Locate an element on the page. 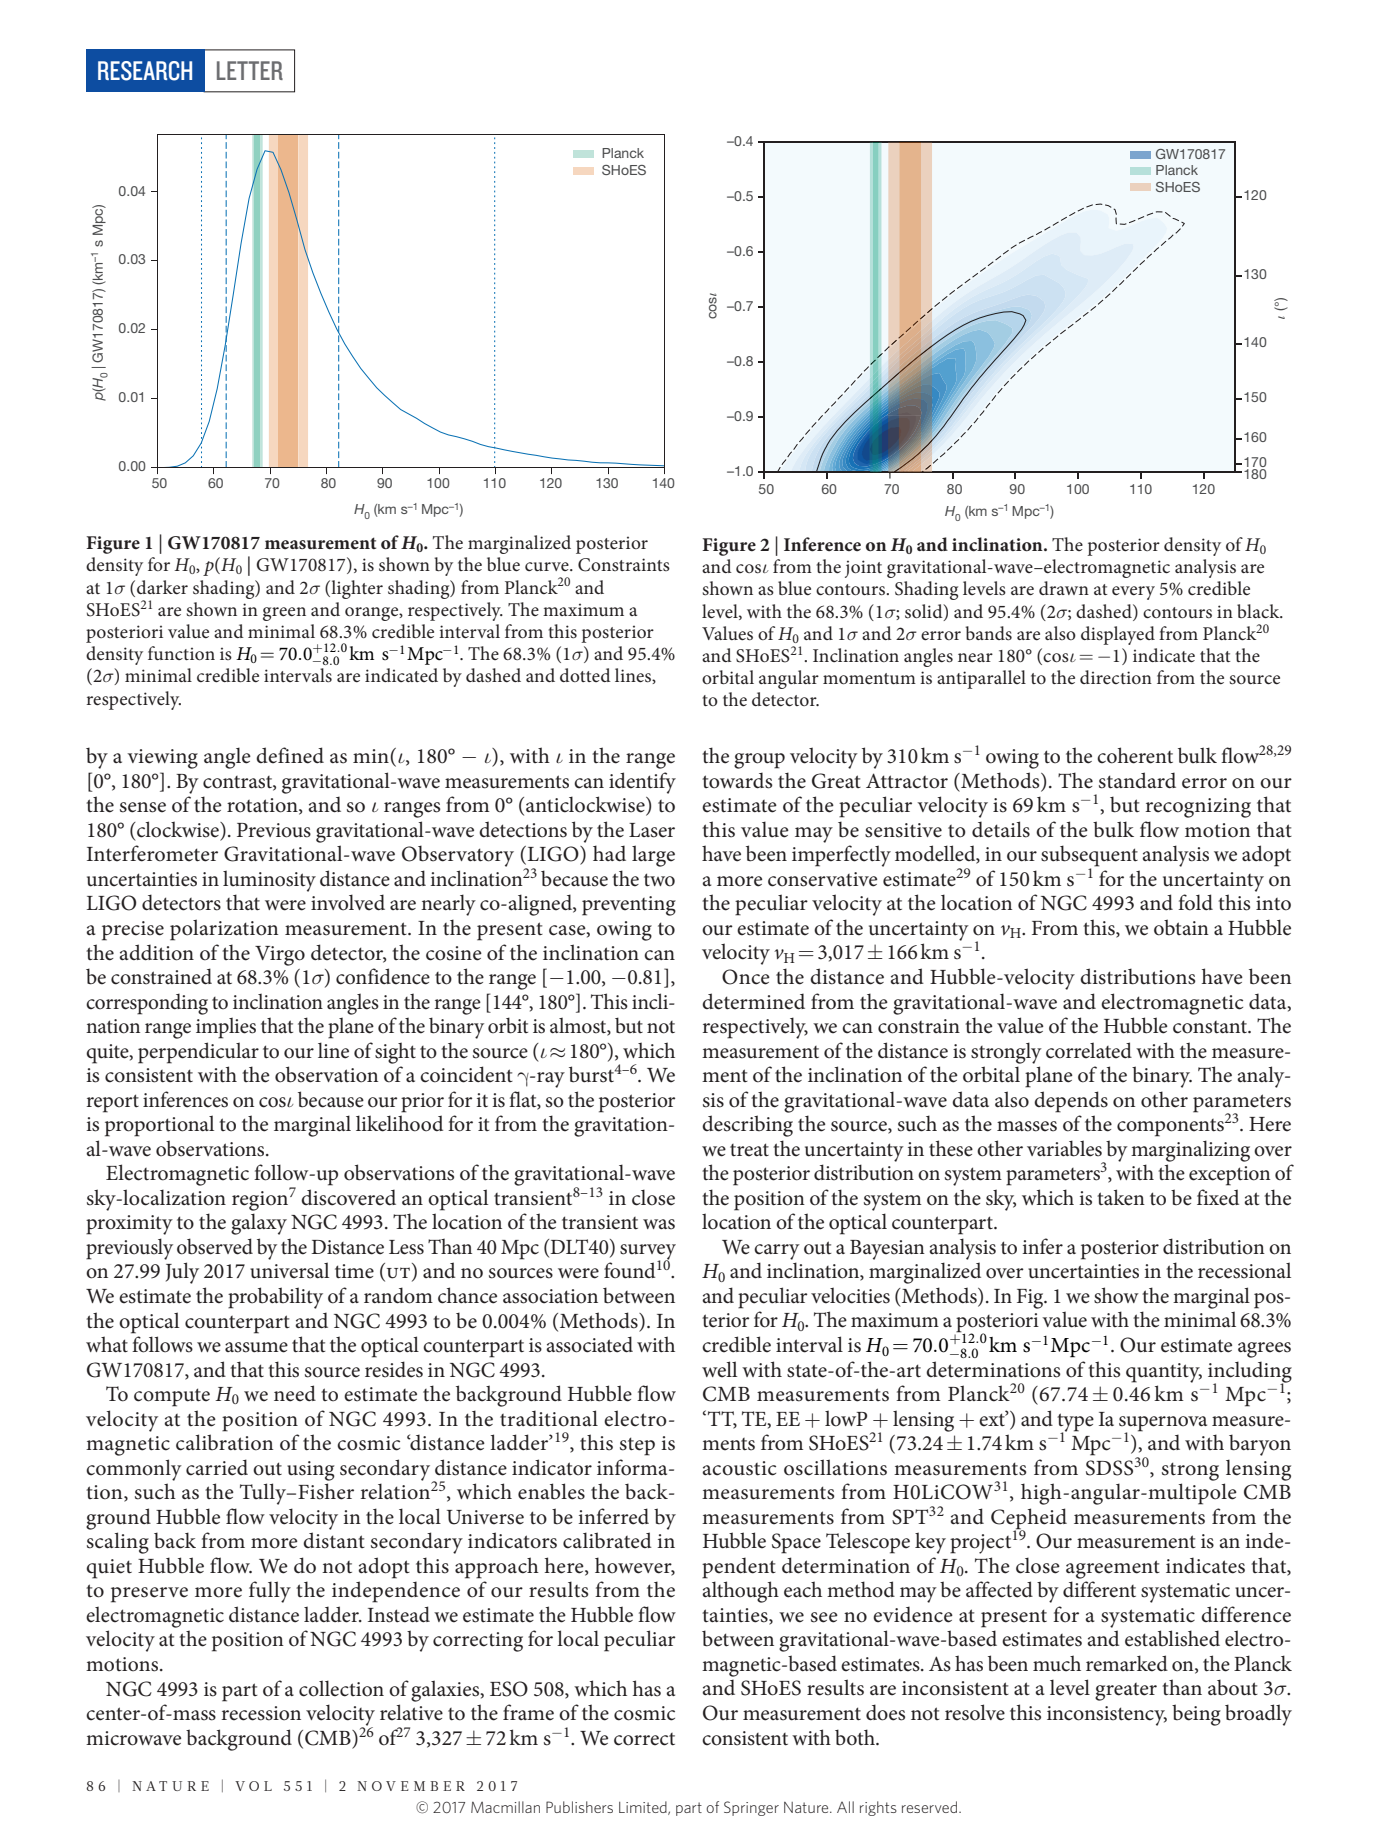 The height and width of the image is (1828, 1391). taken is located at coordinates (1121, 1197).
